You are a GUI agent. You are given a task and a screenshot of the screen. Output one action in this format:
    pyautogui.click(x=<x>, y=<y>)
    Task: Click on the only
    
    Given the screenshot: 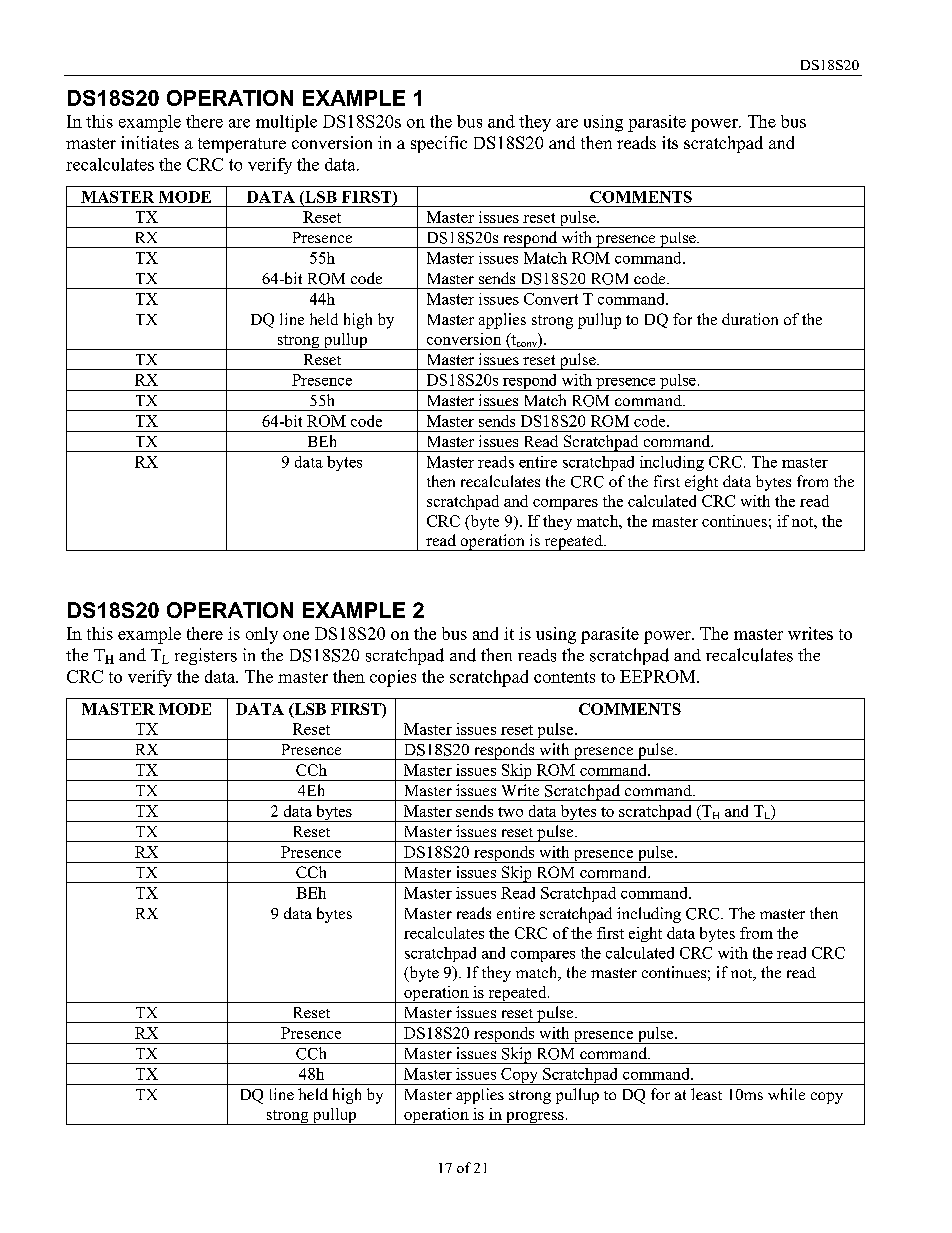 What is the action you would take?
    pyautogui.click(x=262, y=635)
